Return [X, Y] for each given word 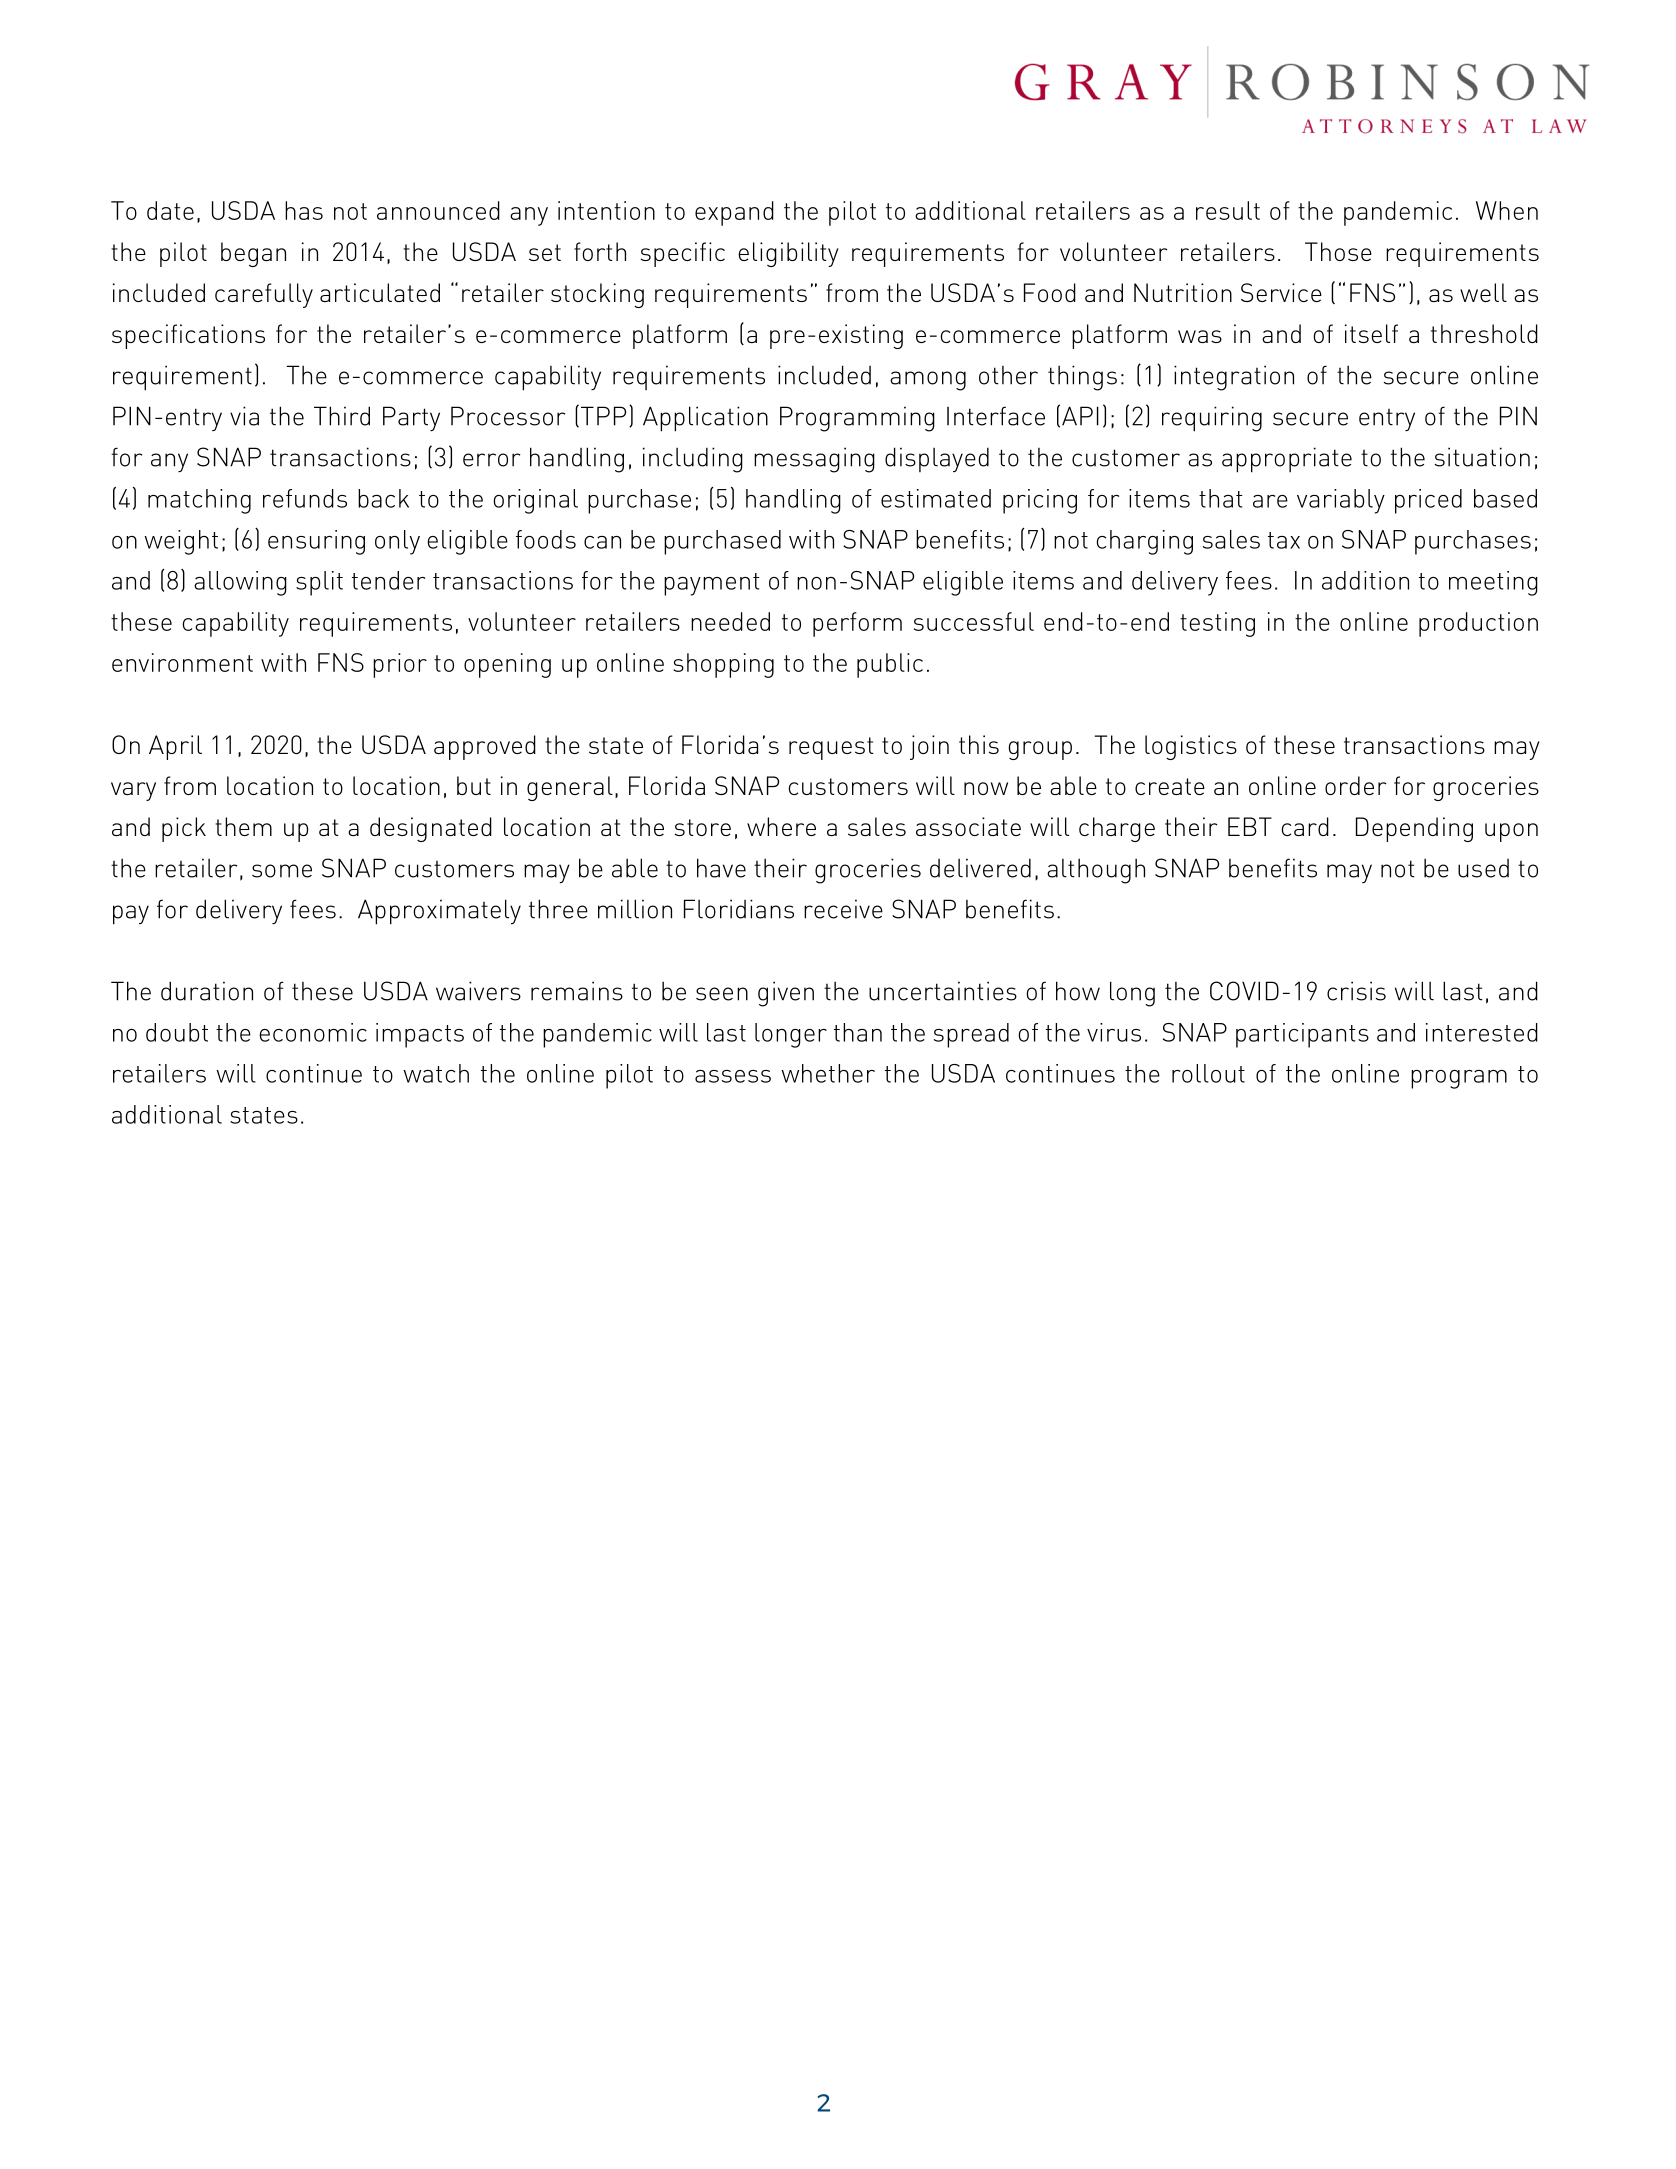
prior [400, 665]
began [253, 254]
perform [857, 624]
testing [1217, 624]
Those [1338, 251]
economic [313, 1032]
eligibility [788, 254]
